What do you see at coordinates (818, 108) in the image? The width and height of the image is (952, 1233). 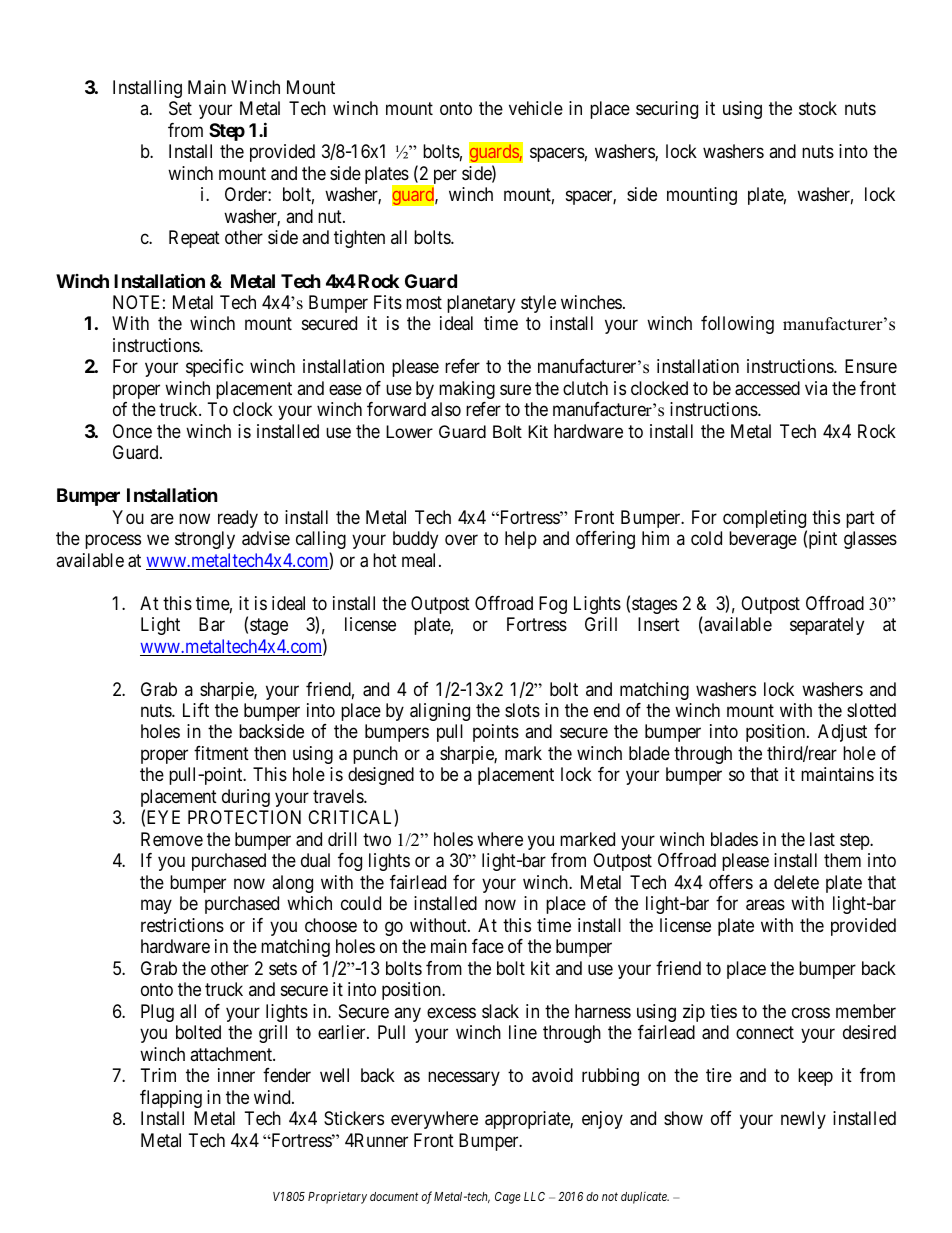 I see `stock` at bounding box center [818, 108].
